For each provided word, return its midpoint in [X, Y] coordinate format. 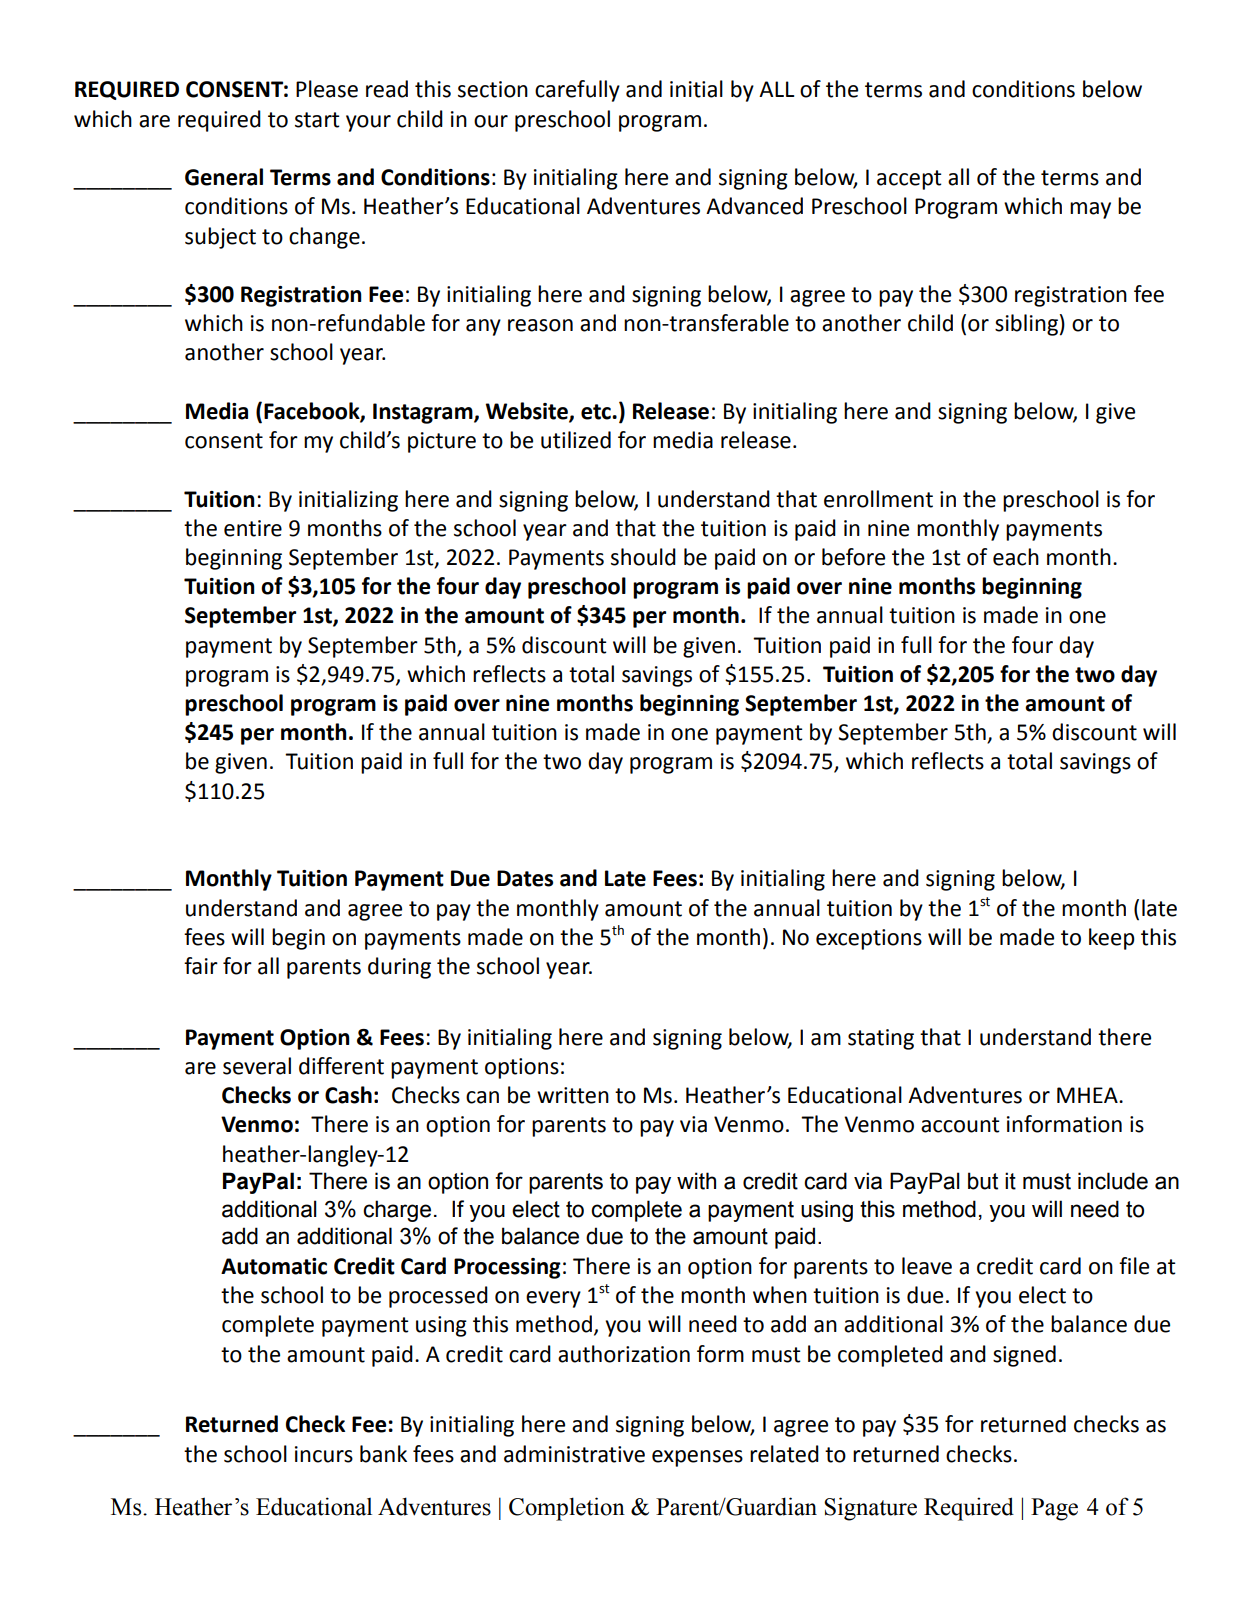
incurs [324, 1454]
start [317, 120]
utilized [576, 440]
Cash [348, 1095]
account [960, 1125]
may [1090, 210]
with [696, 1181]
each [1016, 557]
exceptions [869, 939]
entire [253, 528]
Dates [525, 878]
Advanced [754, 206]
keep [1112, 939]
